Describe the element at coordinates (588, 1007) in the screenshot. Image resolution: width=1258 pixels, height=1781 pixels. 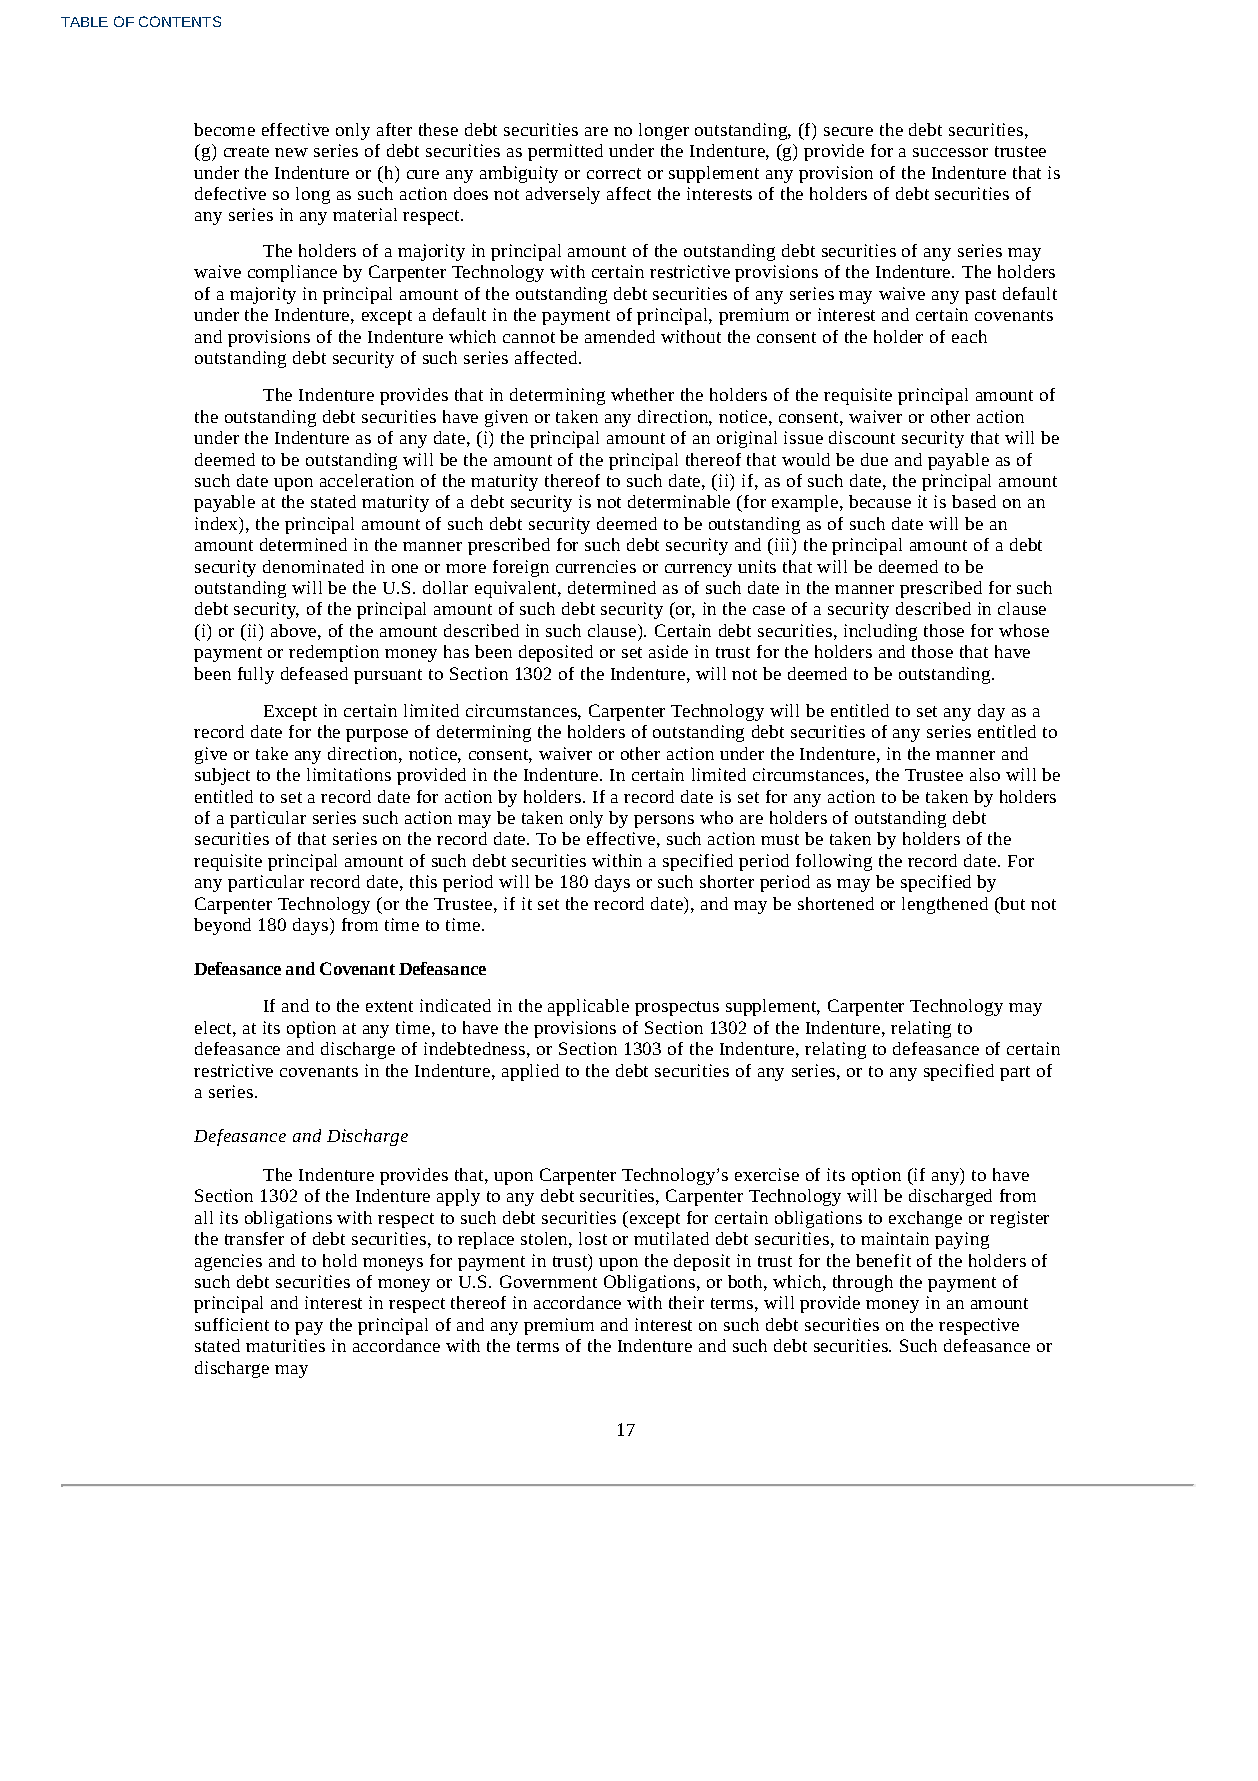
I see `applicable` at that location.
